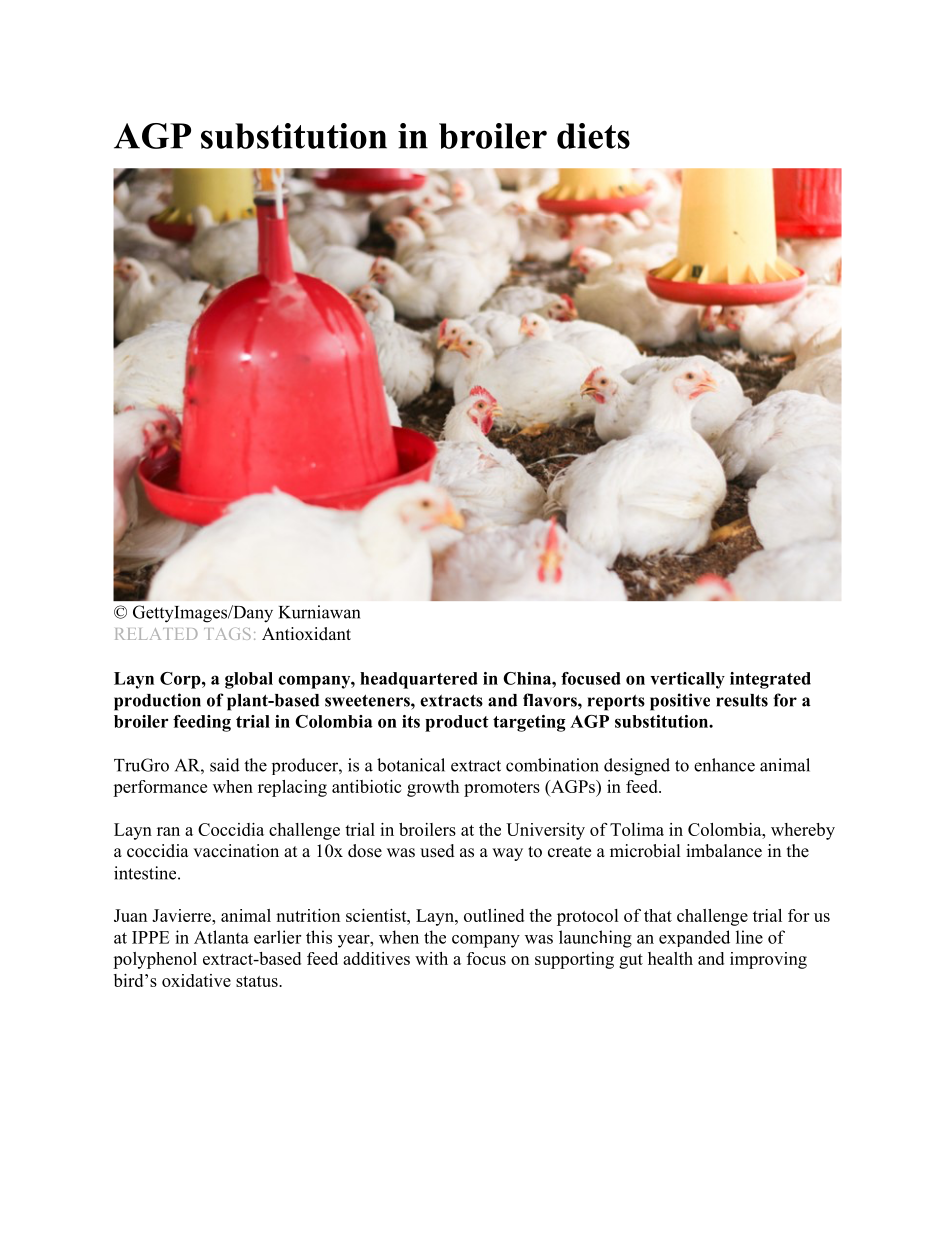  Describe the element at coordinates (687, 680) in the image. I see `vertically` at that location.
